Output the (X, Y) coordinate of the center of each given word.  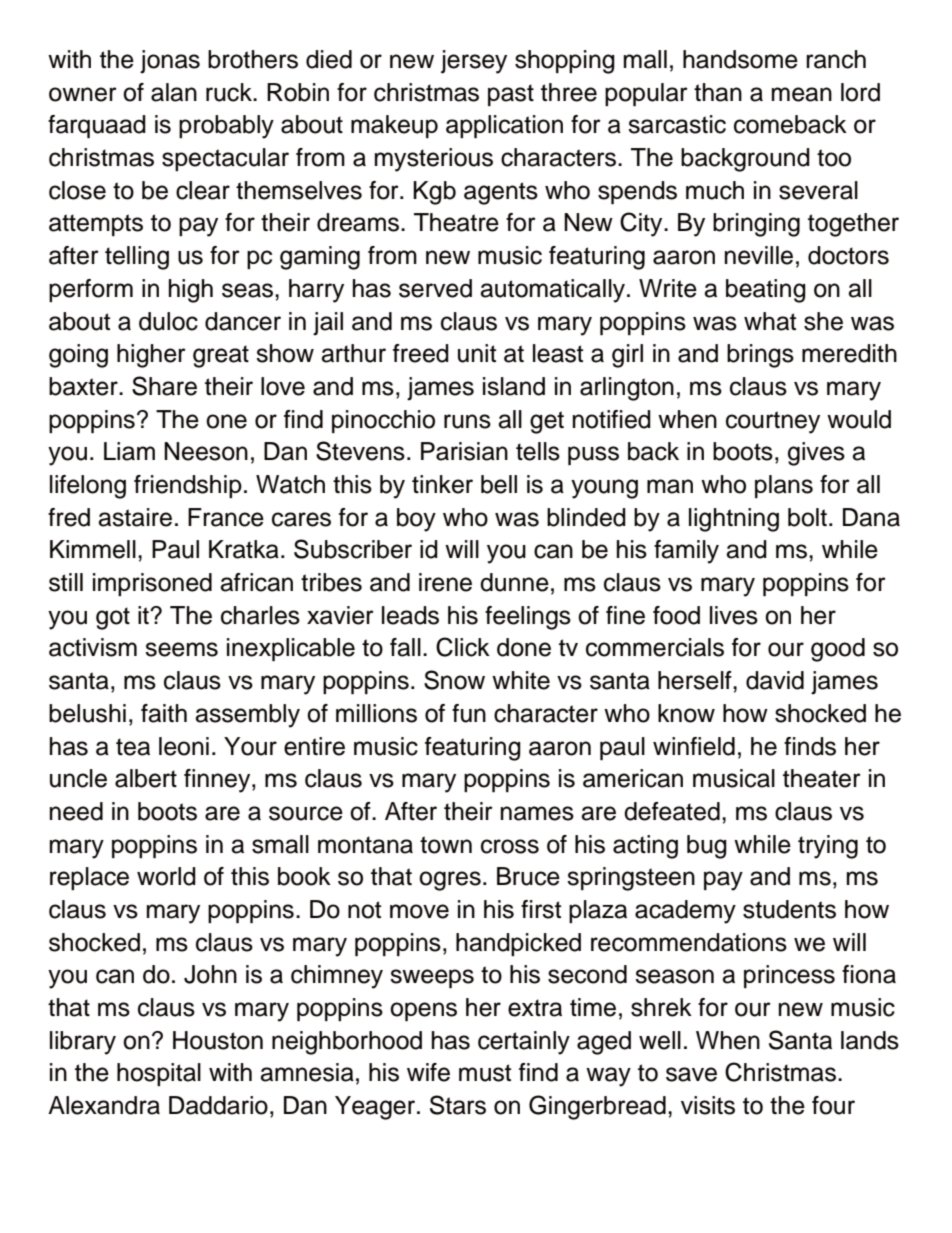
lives (734, 615)
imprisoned (152, 584)
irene (445, 582)
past (511, 95)
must (485, 1073)
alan (174, 92)
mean (802, 94)
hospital (159, 1074)
